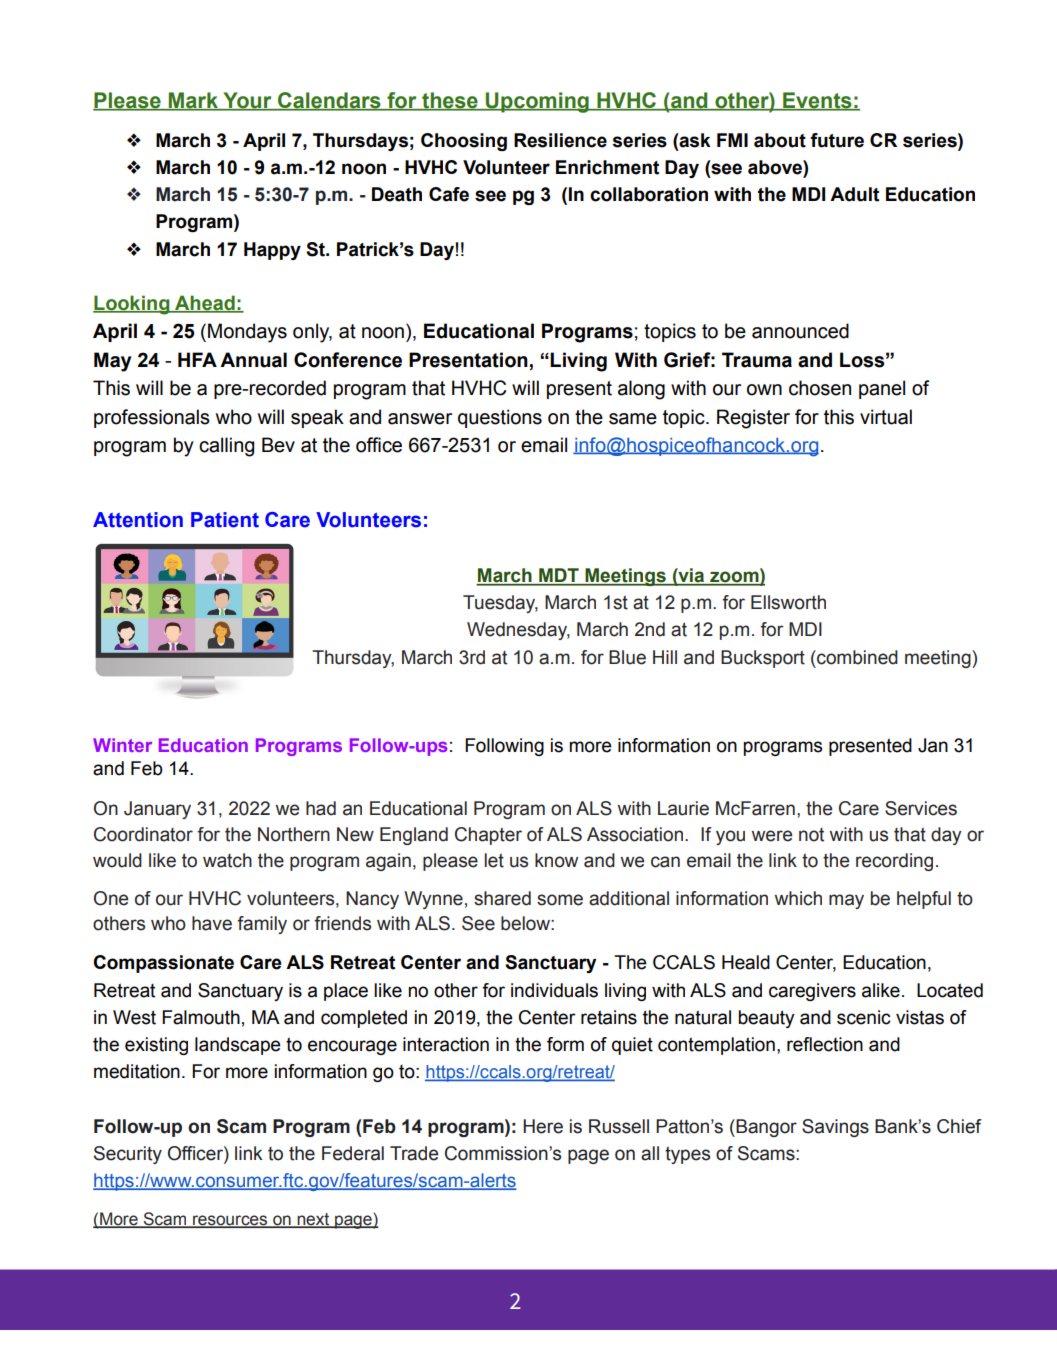  I want to click on have, so click(212, 923).
